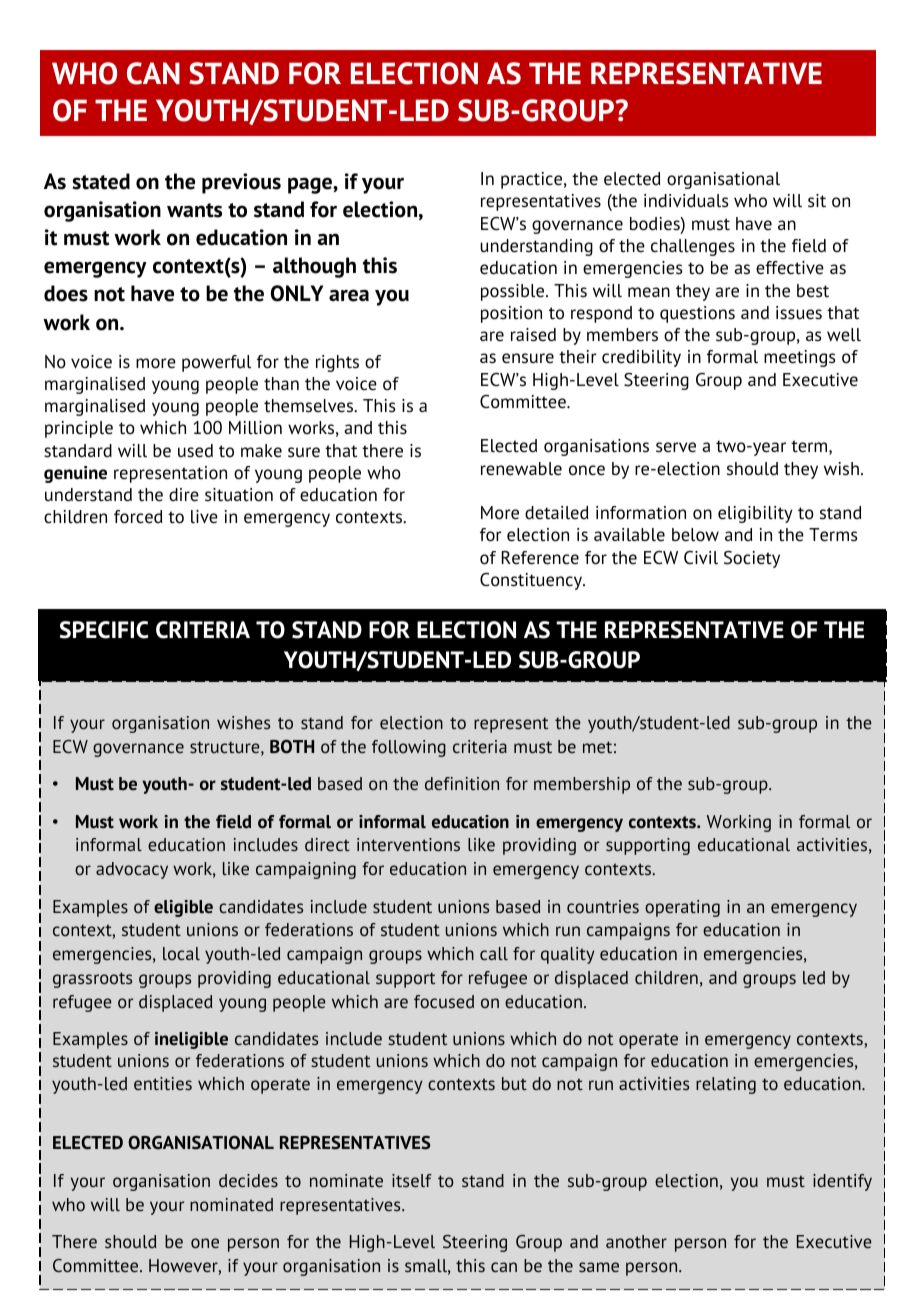 This document has width=911, height=1316. I want to click on serve, so click(676, 447).
